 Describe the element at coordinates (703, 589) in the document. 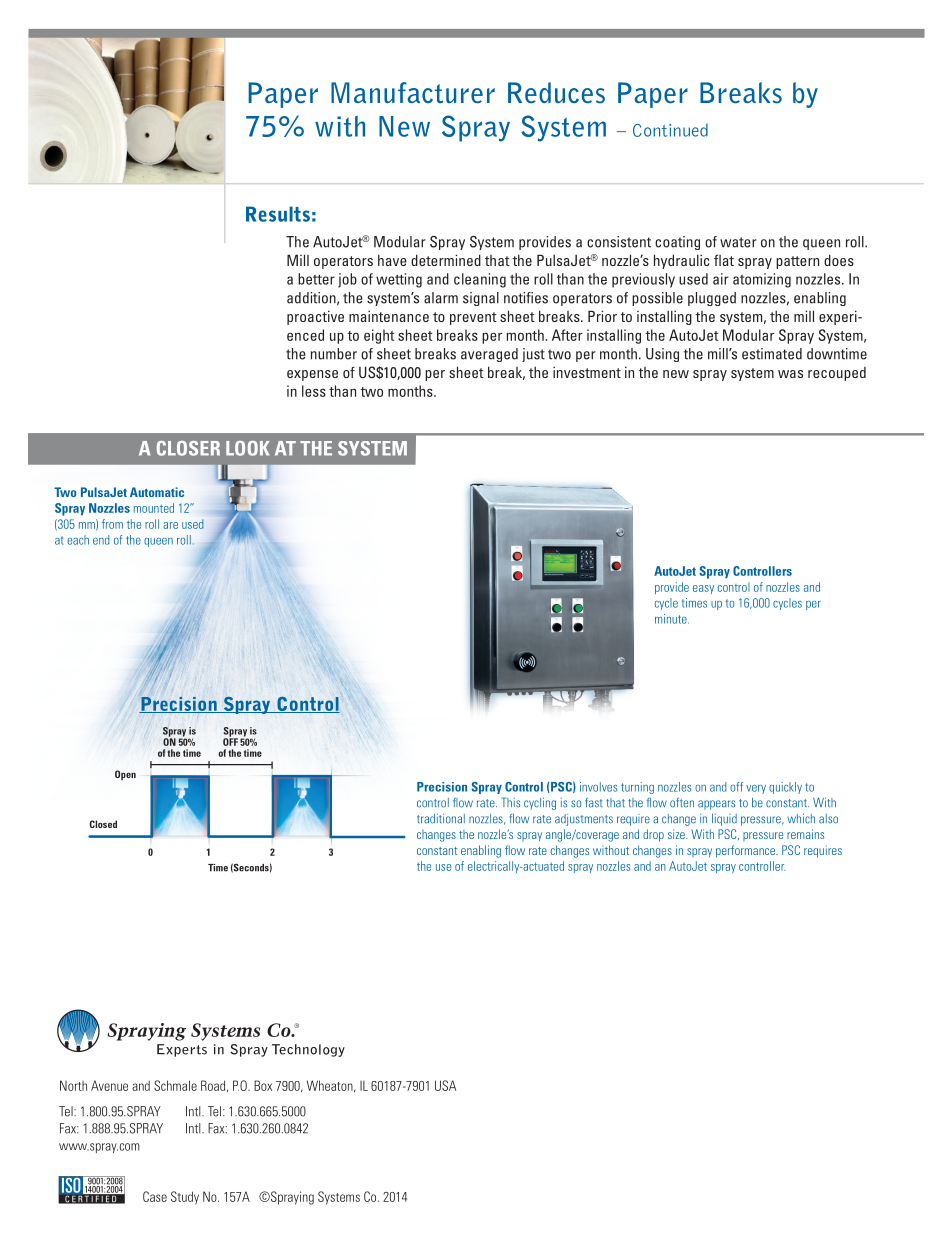

I see `easy` at that location.
